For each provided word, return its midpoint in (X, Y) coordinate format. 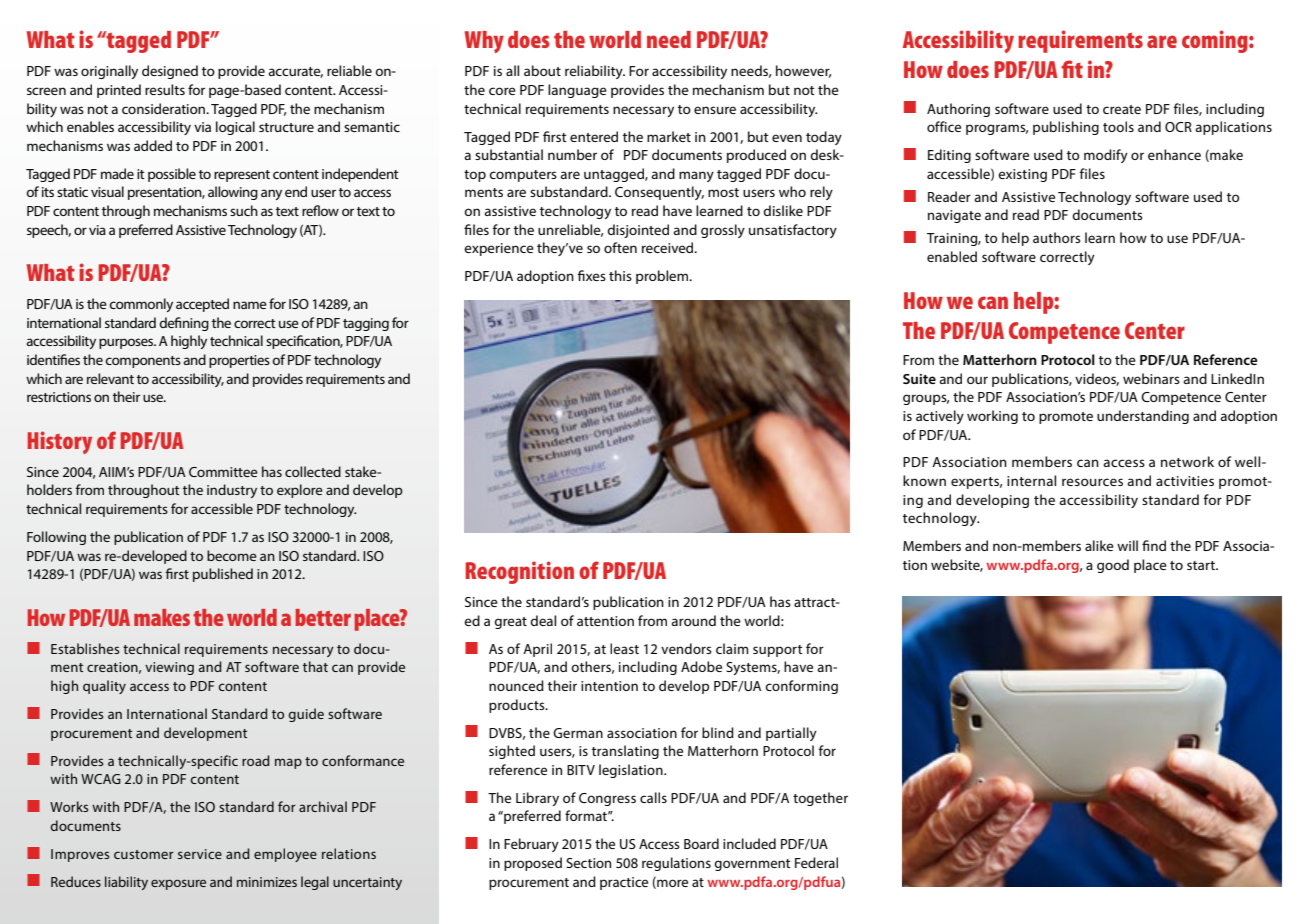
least (624, 648)
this (620, 275)
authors (1057, 237)
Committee (223, 472)
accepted (202, 305)
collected (313, 471)
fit (1072, 69)
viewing (169, 668)
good (1113, 566)
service (200, 854)
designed (170, 72)
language (577, 91)
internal (1031, 480)
